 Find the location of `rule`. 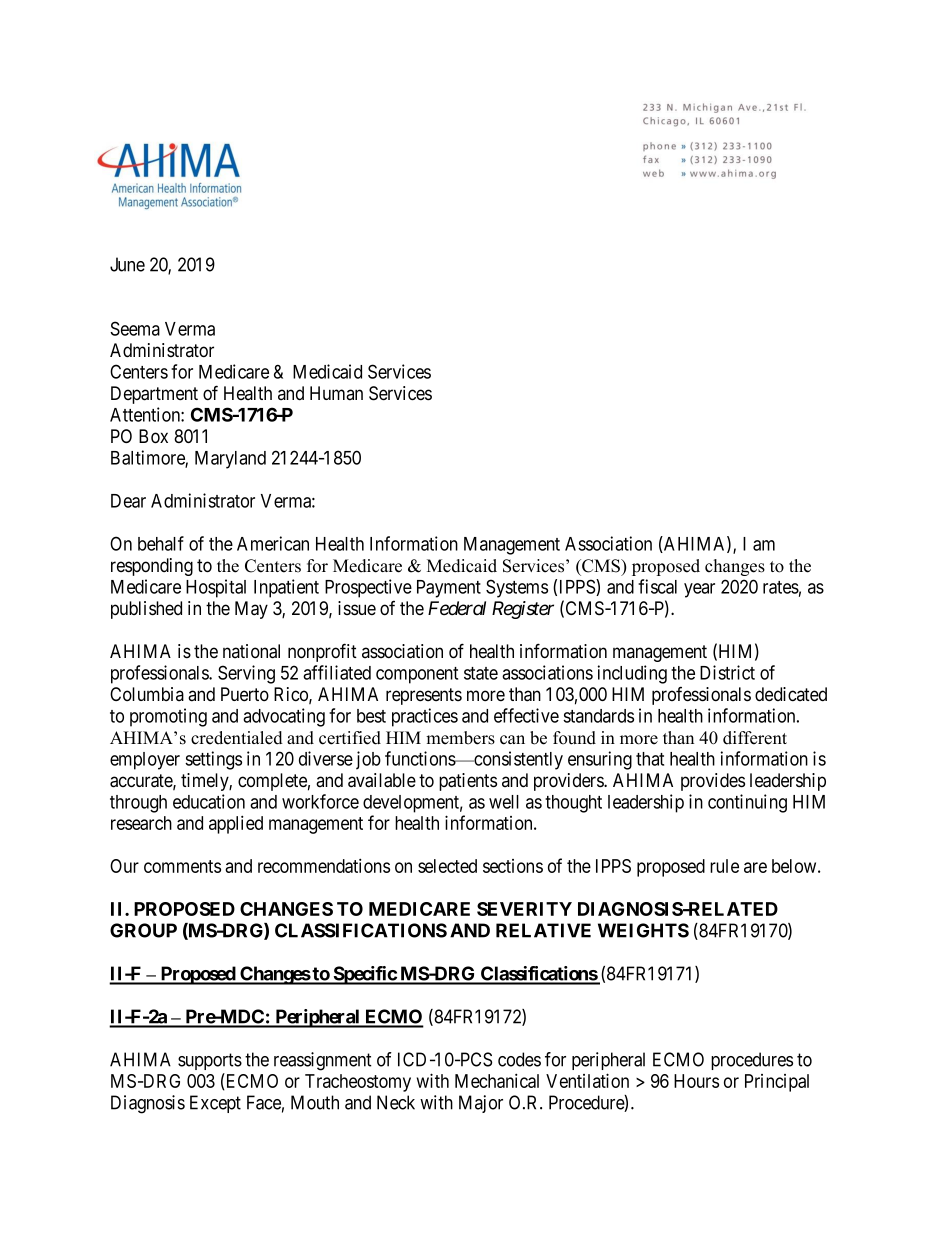

rule is located at coordinates (724, 866).
